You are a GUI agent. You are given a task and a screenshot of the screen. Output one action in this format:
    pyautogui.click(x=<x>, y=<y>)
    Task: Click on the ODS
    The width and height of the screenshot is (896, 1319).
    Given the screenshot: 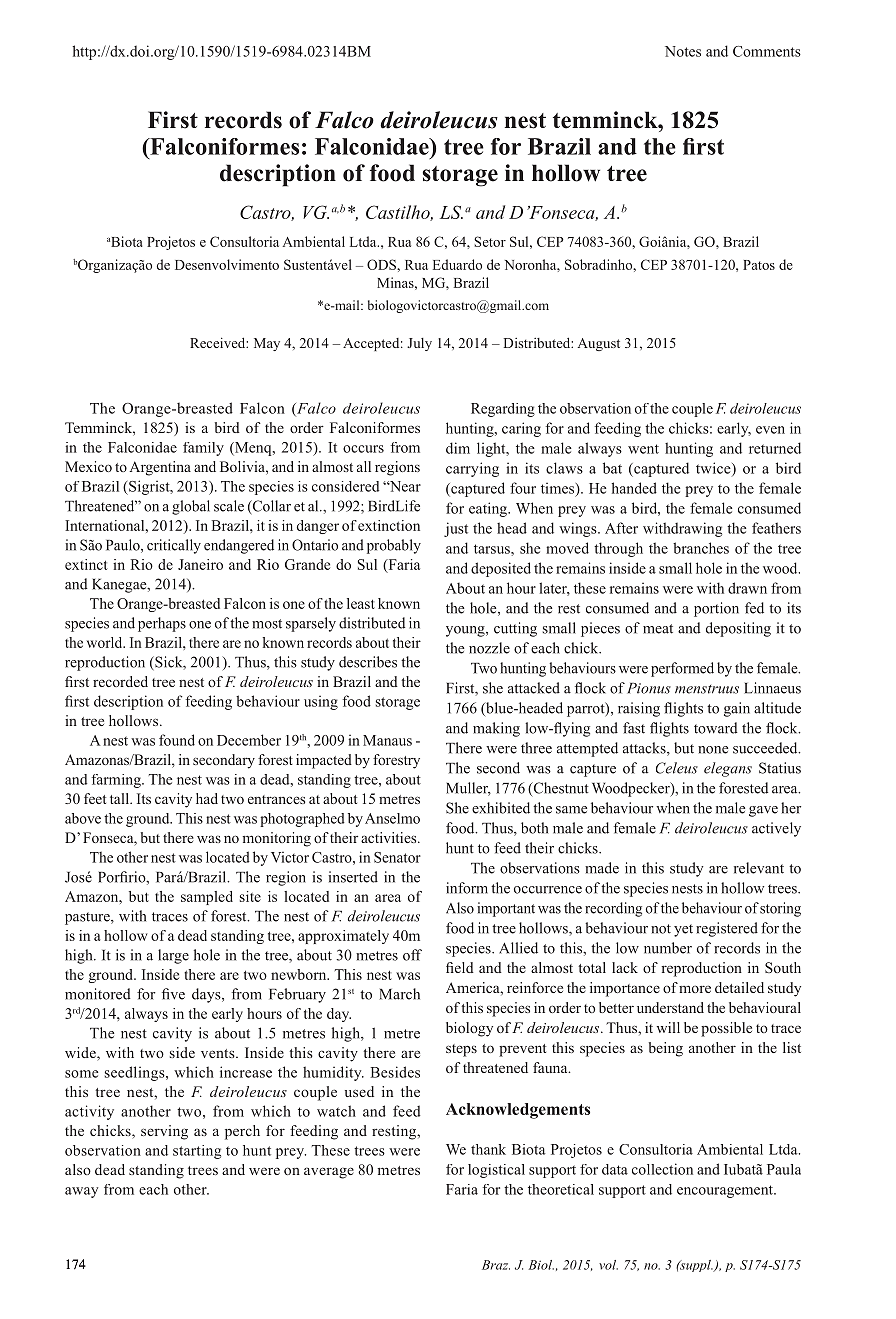 What is the action you would take?
    pyautogui.click(x=382, y=264)
